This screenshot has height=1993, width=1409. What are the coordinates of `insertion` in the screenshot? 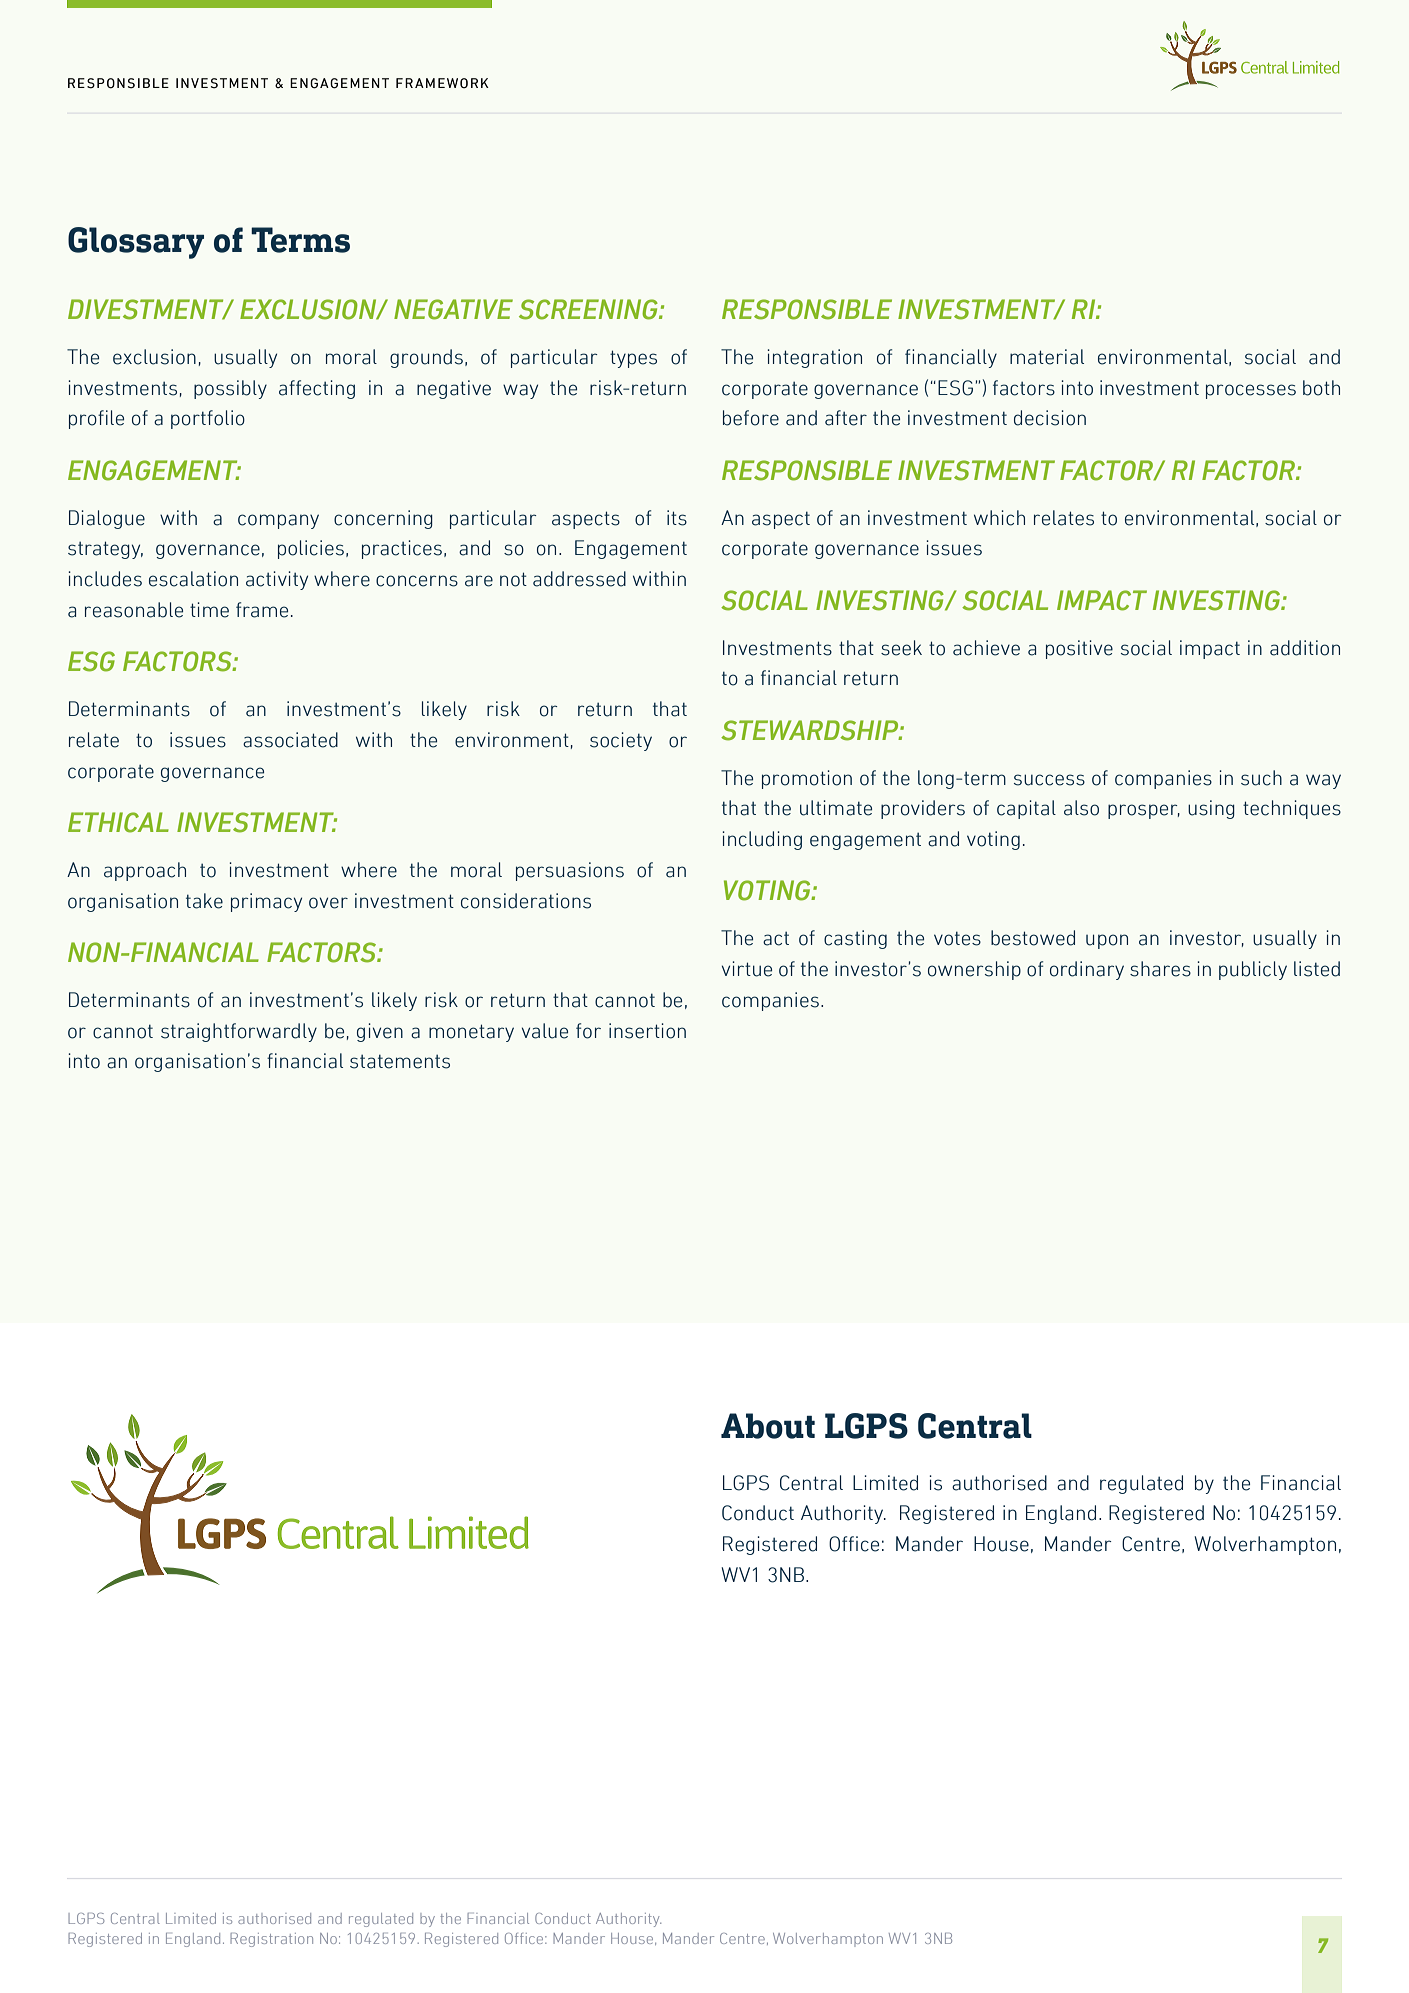 It's located at (647, 1031).
